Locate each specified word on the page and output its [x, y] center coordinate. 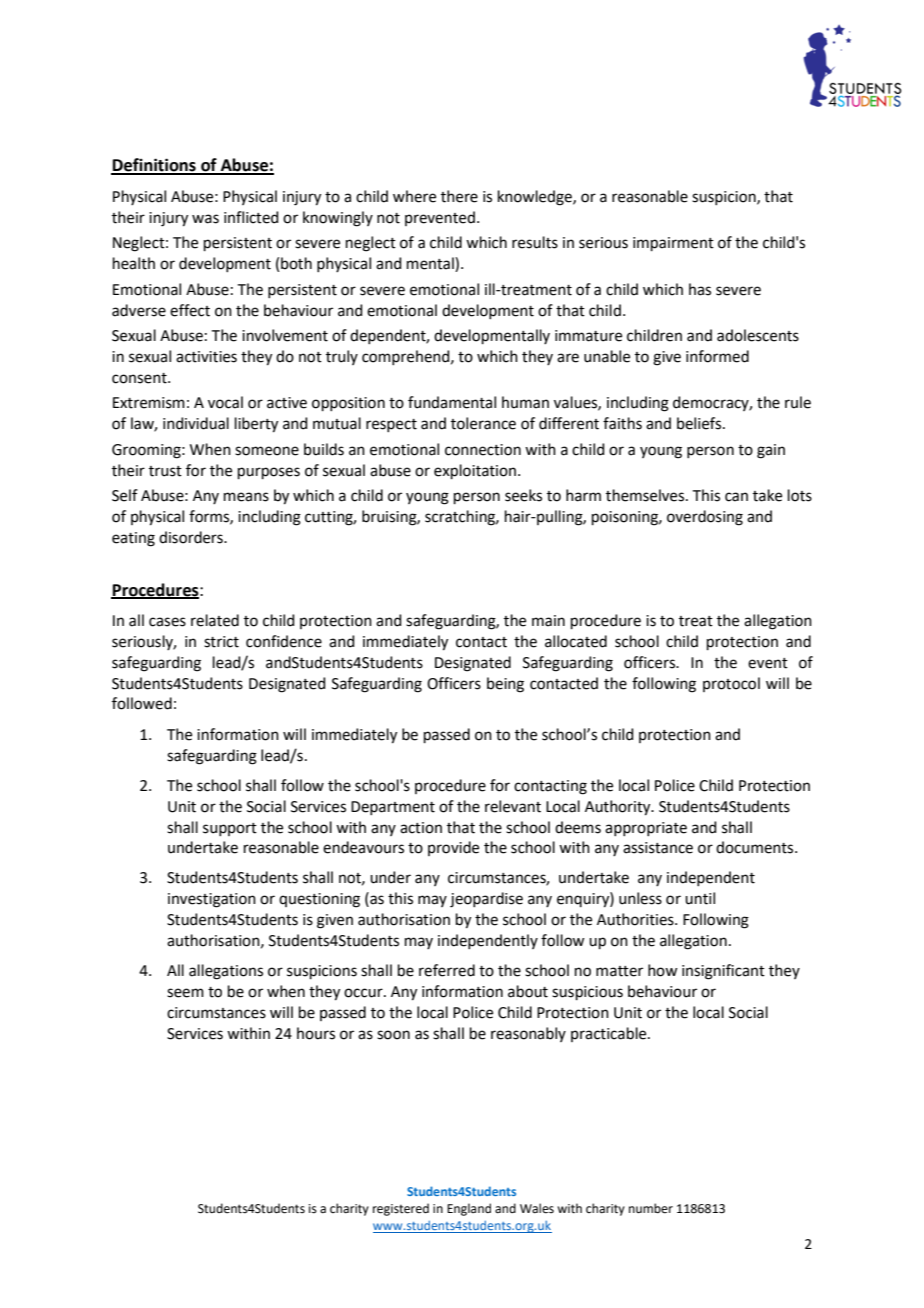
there [459, 196]
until [700, 898]
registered [401, 1209]
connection [483, 450]
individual [196, 423]
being [505, 685]
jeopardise [486, 900]
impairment [673, 244]
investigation [212, 900]
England [469, 1209]
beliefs [700, 423]
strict [221, 642]
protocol [731, 684]
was [205, 219]
